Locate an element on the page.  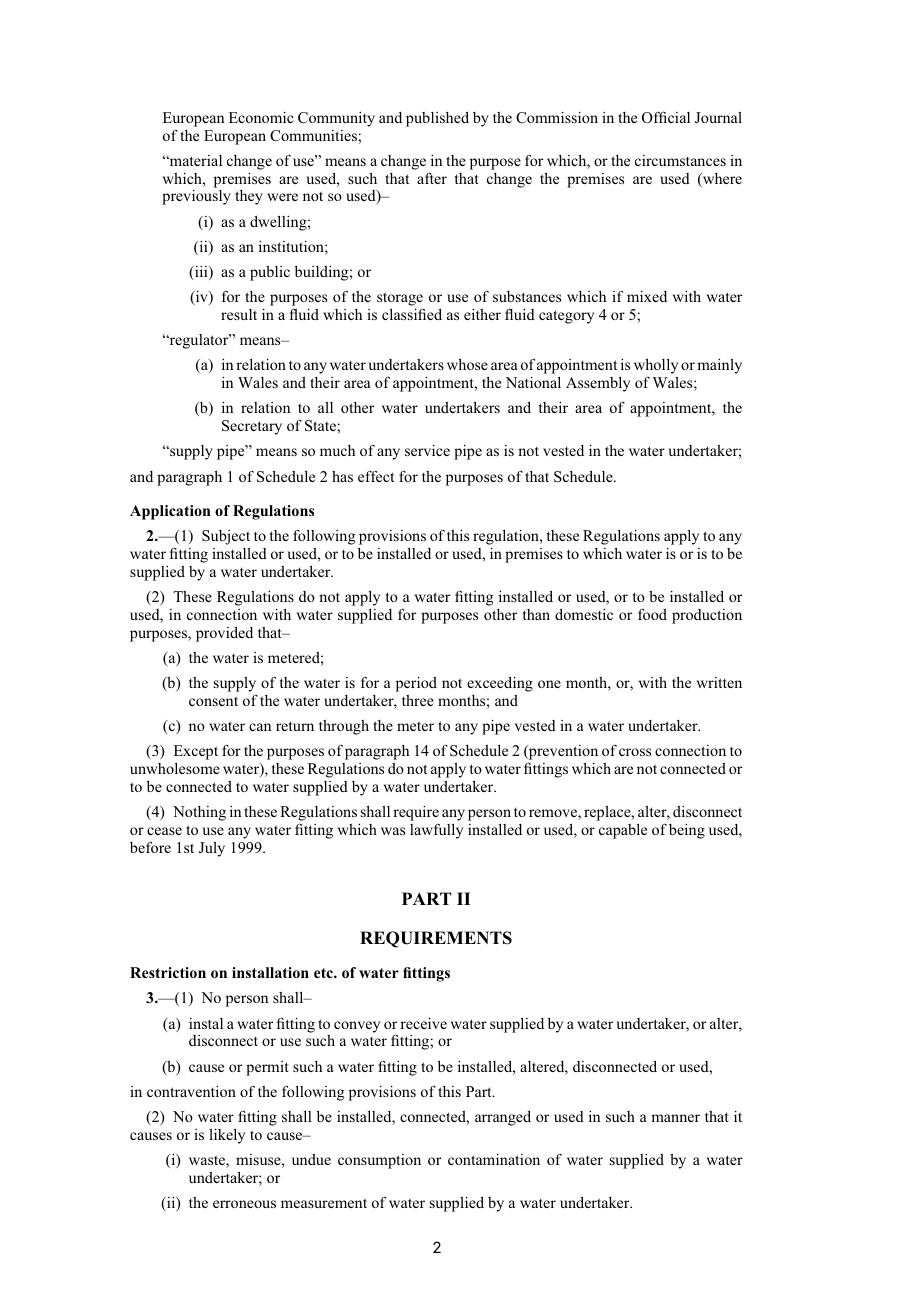
July is located at coordinates (212, 849).
